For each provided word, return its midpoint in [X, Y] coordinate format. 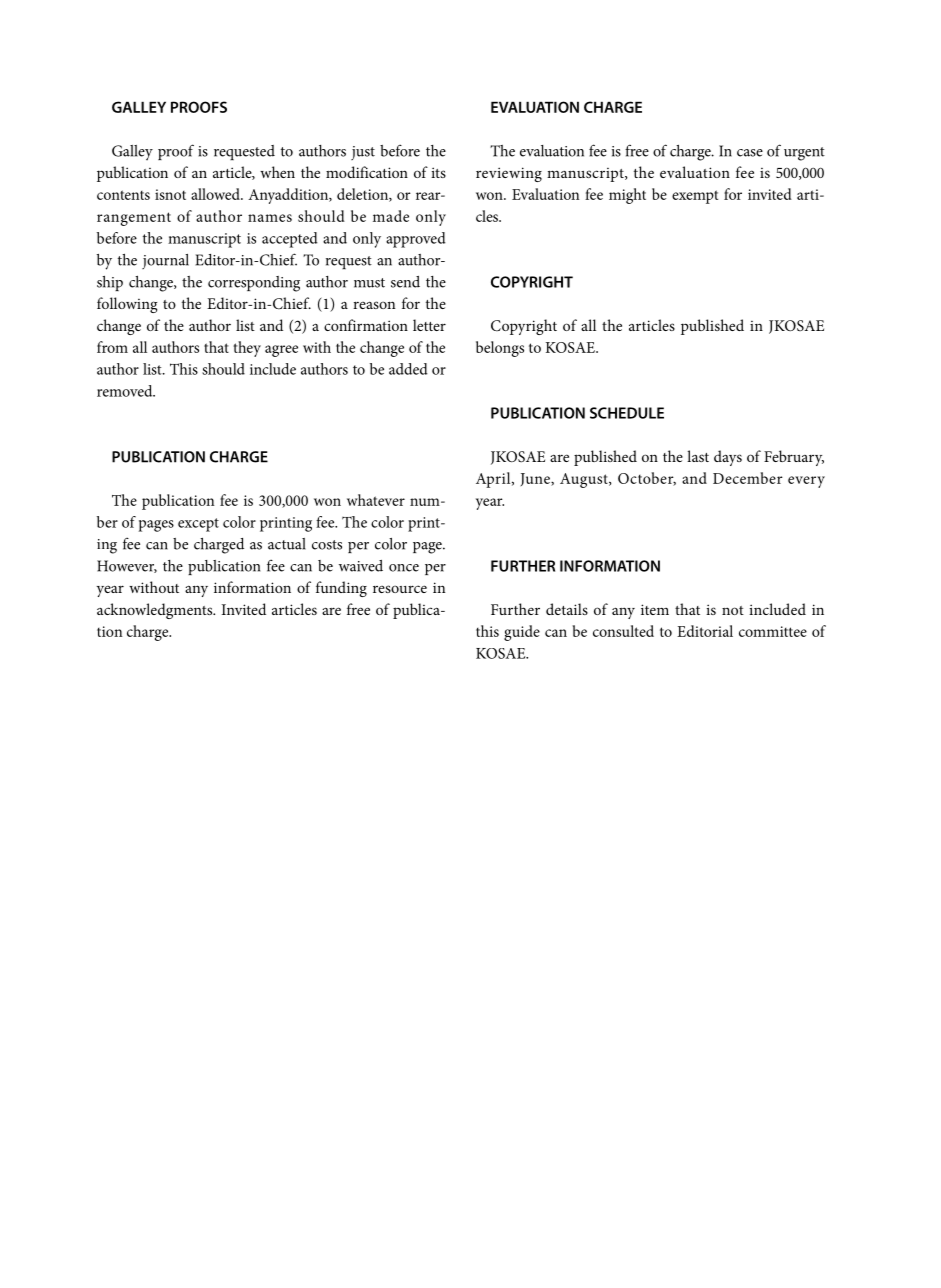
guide [522, 633]
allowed [216, 194]
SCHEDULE [627, 413]
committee [773, 631]
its [438, 172]
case [750, 153]
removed [126, 391]
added [408, 369]
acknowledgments [156, 611]
